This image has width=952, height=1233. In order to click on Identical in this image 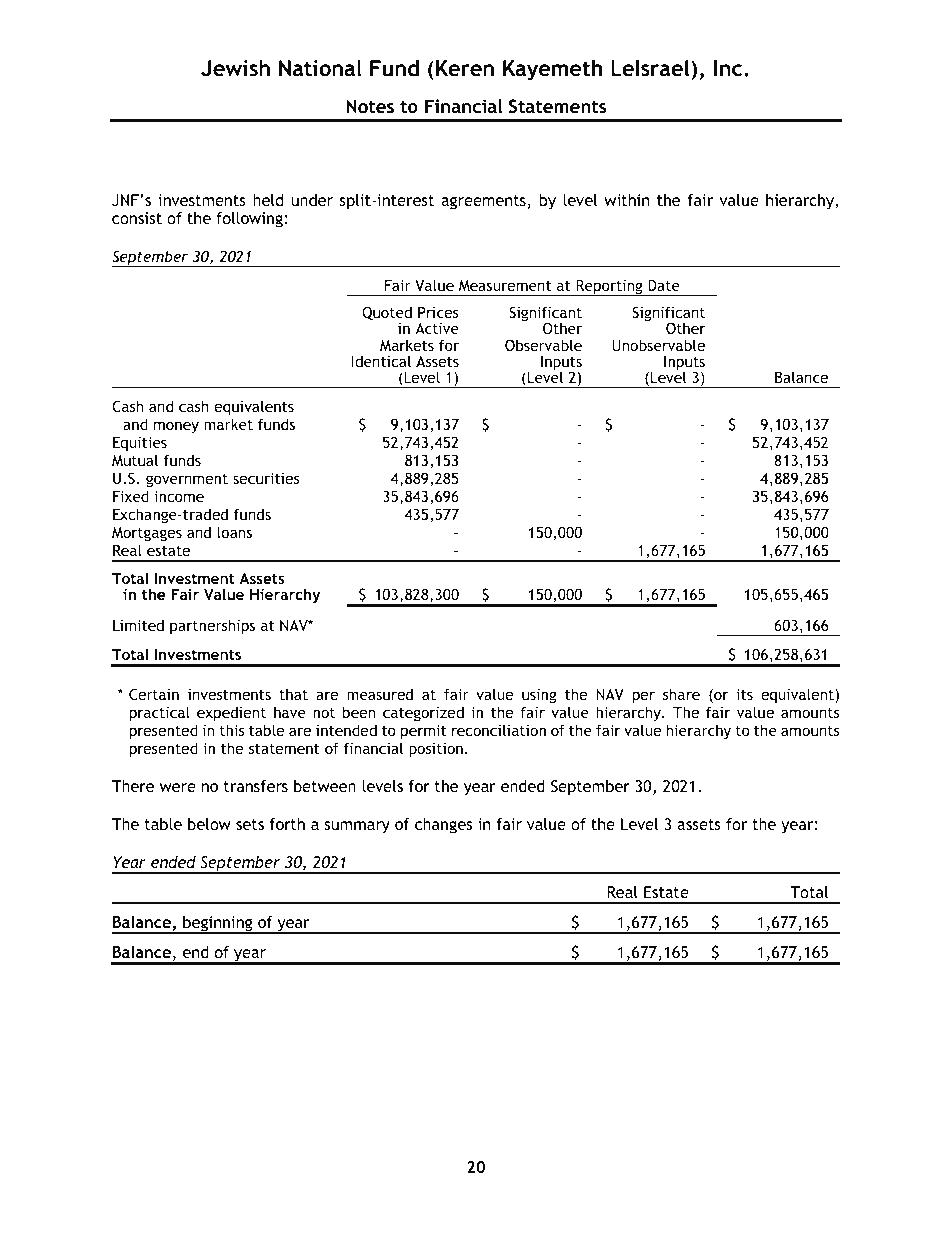, I will do `click(381, 361)`.
